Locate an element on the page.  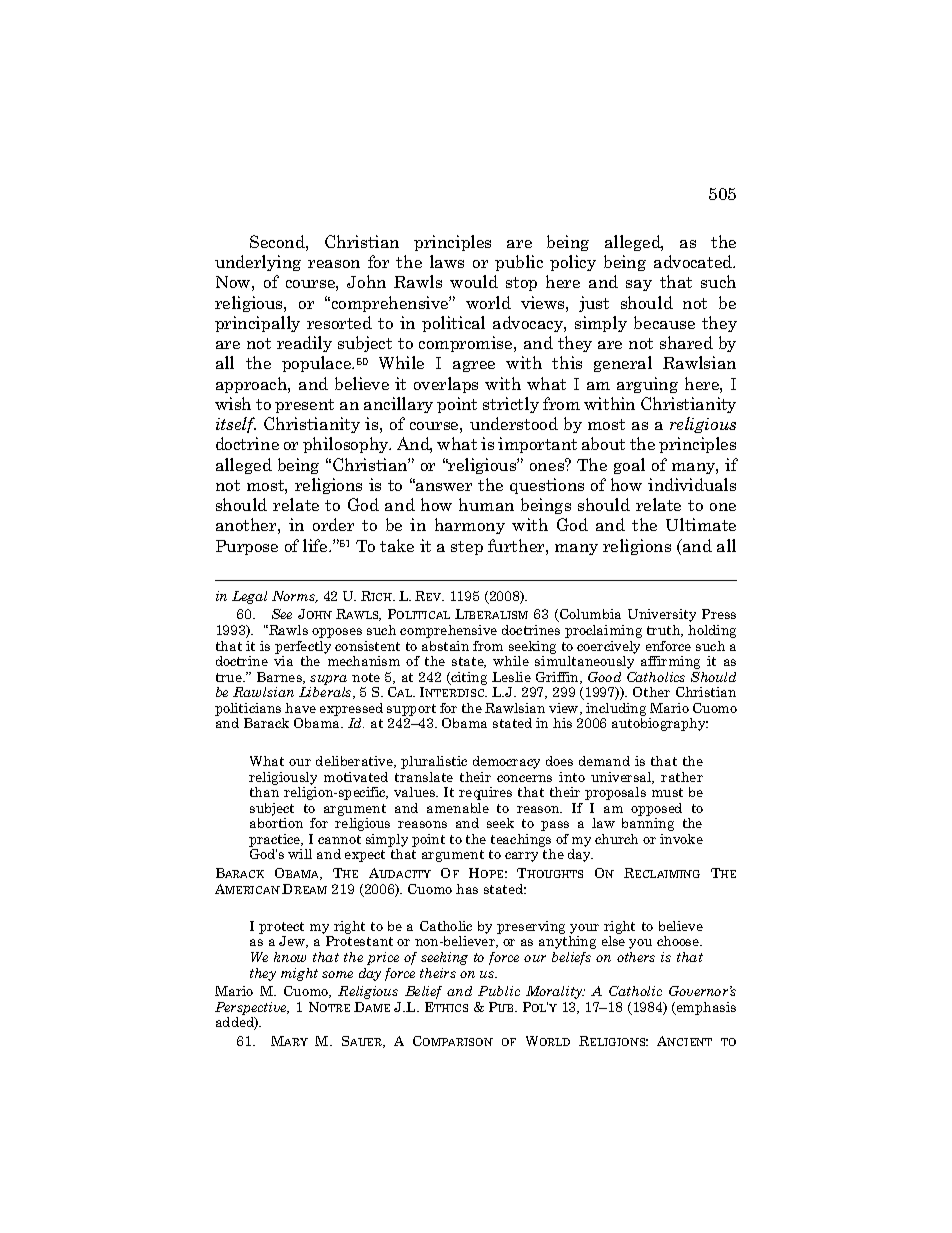
abstain is located at coordinates (445, 646).
